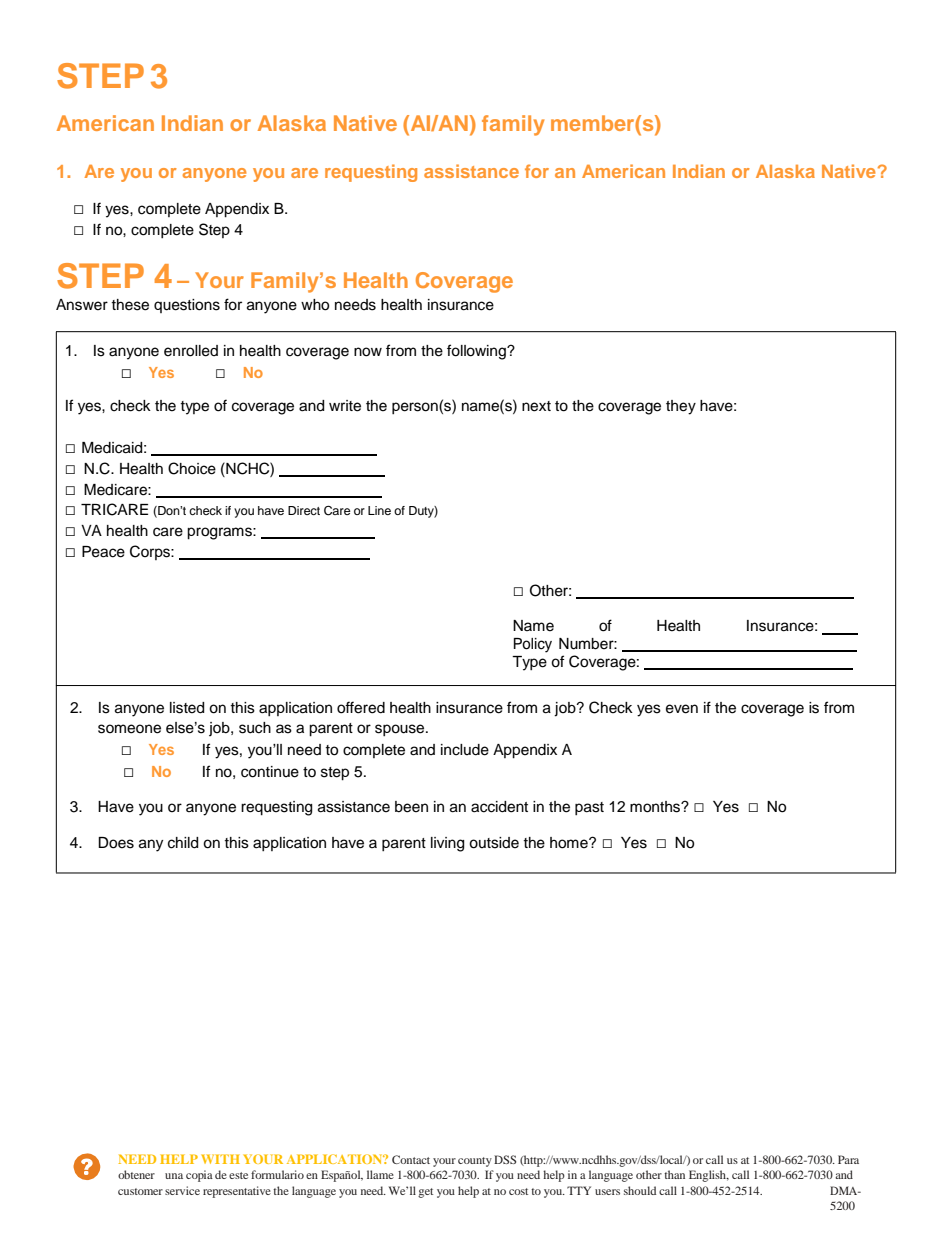  What do you see at coordinates (191, 351) in the image?
I see `enrolled` at bounding box center [191, 351].
